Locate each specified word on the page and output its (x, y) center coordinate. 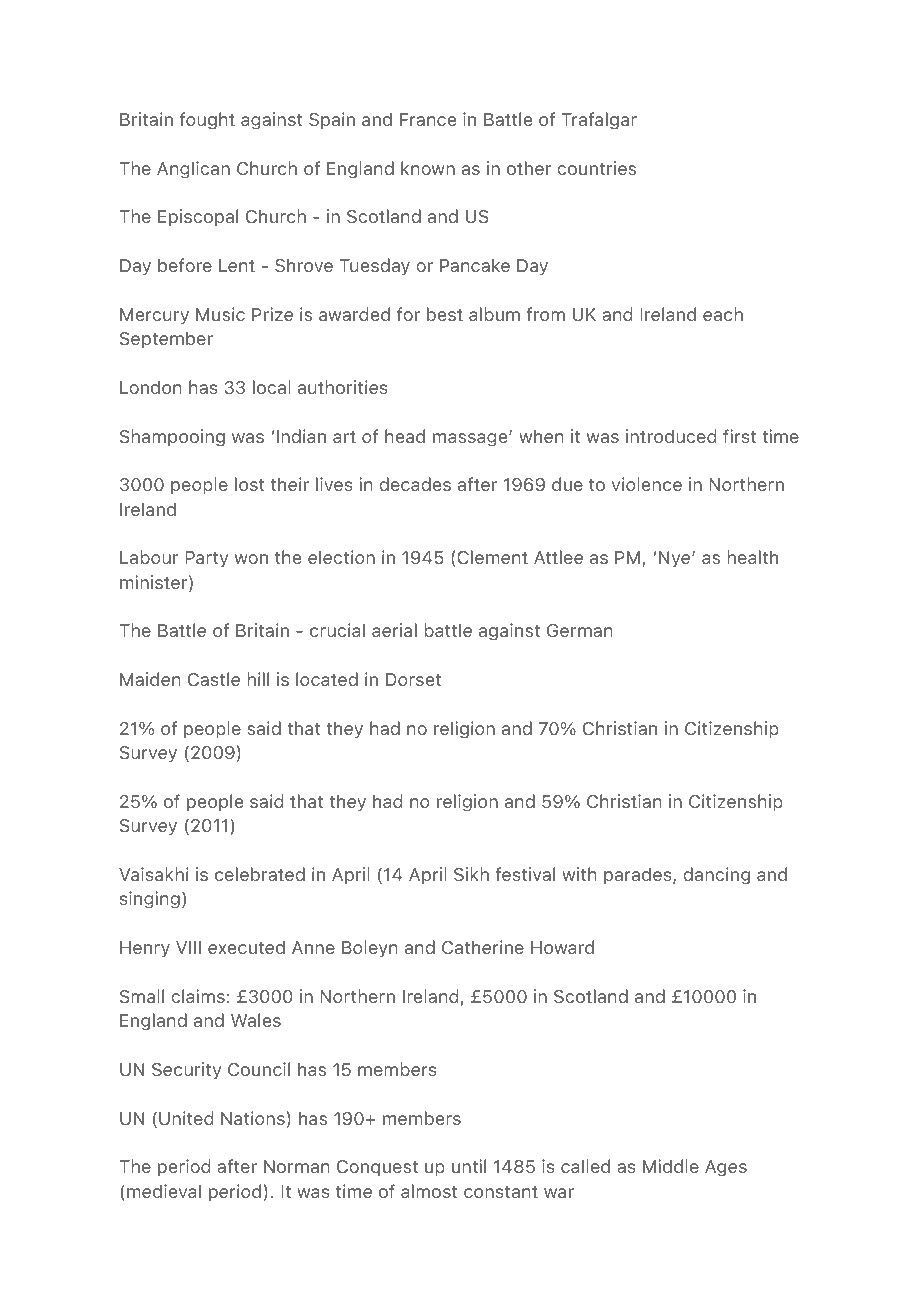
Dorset (413, 679)
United (186, 1118)
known (428, 168)
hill (258, 679)
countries (596, 168)
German (580, 631)
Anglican (193, 170)
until (469, 1166)
